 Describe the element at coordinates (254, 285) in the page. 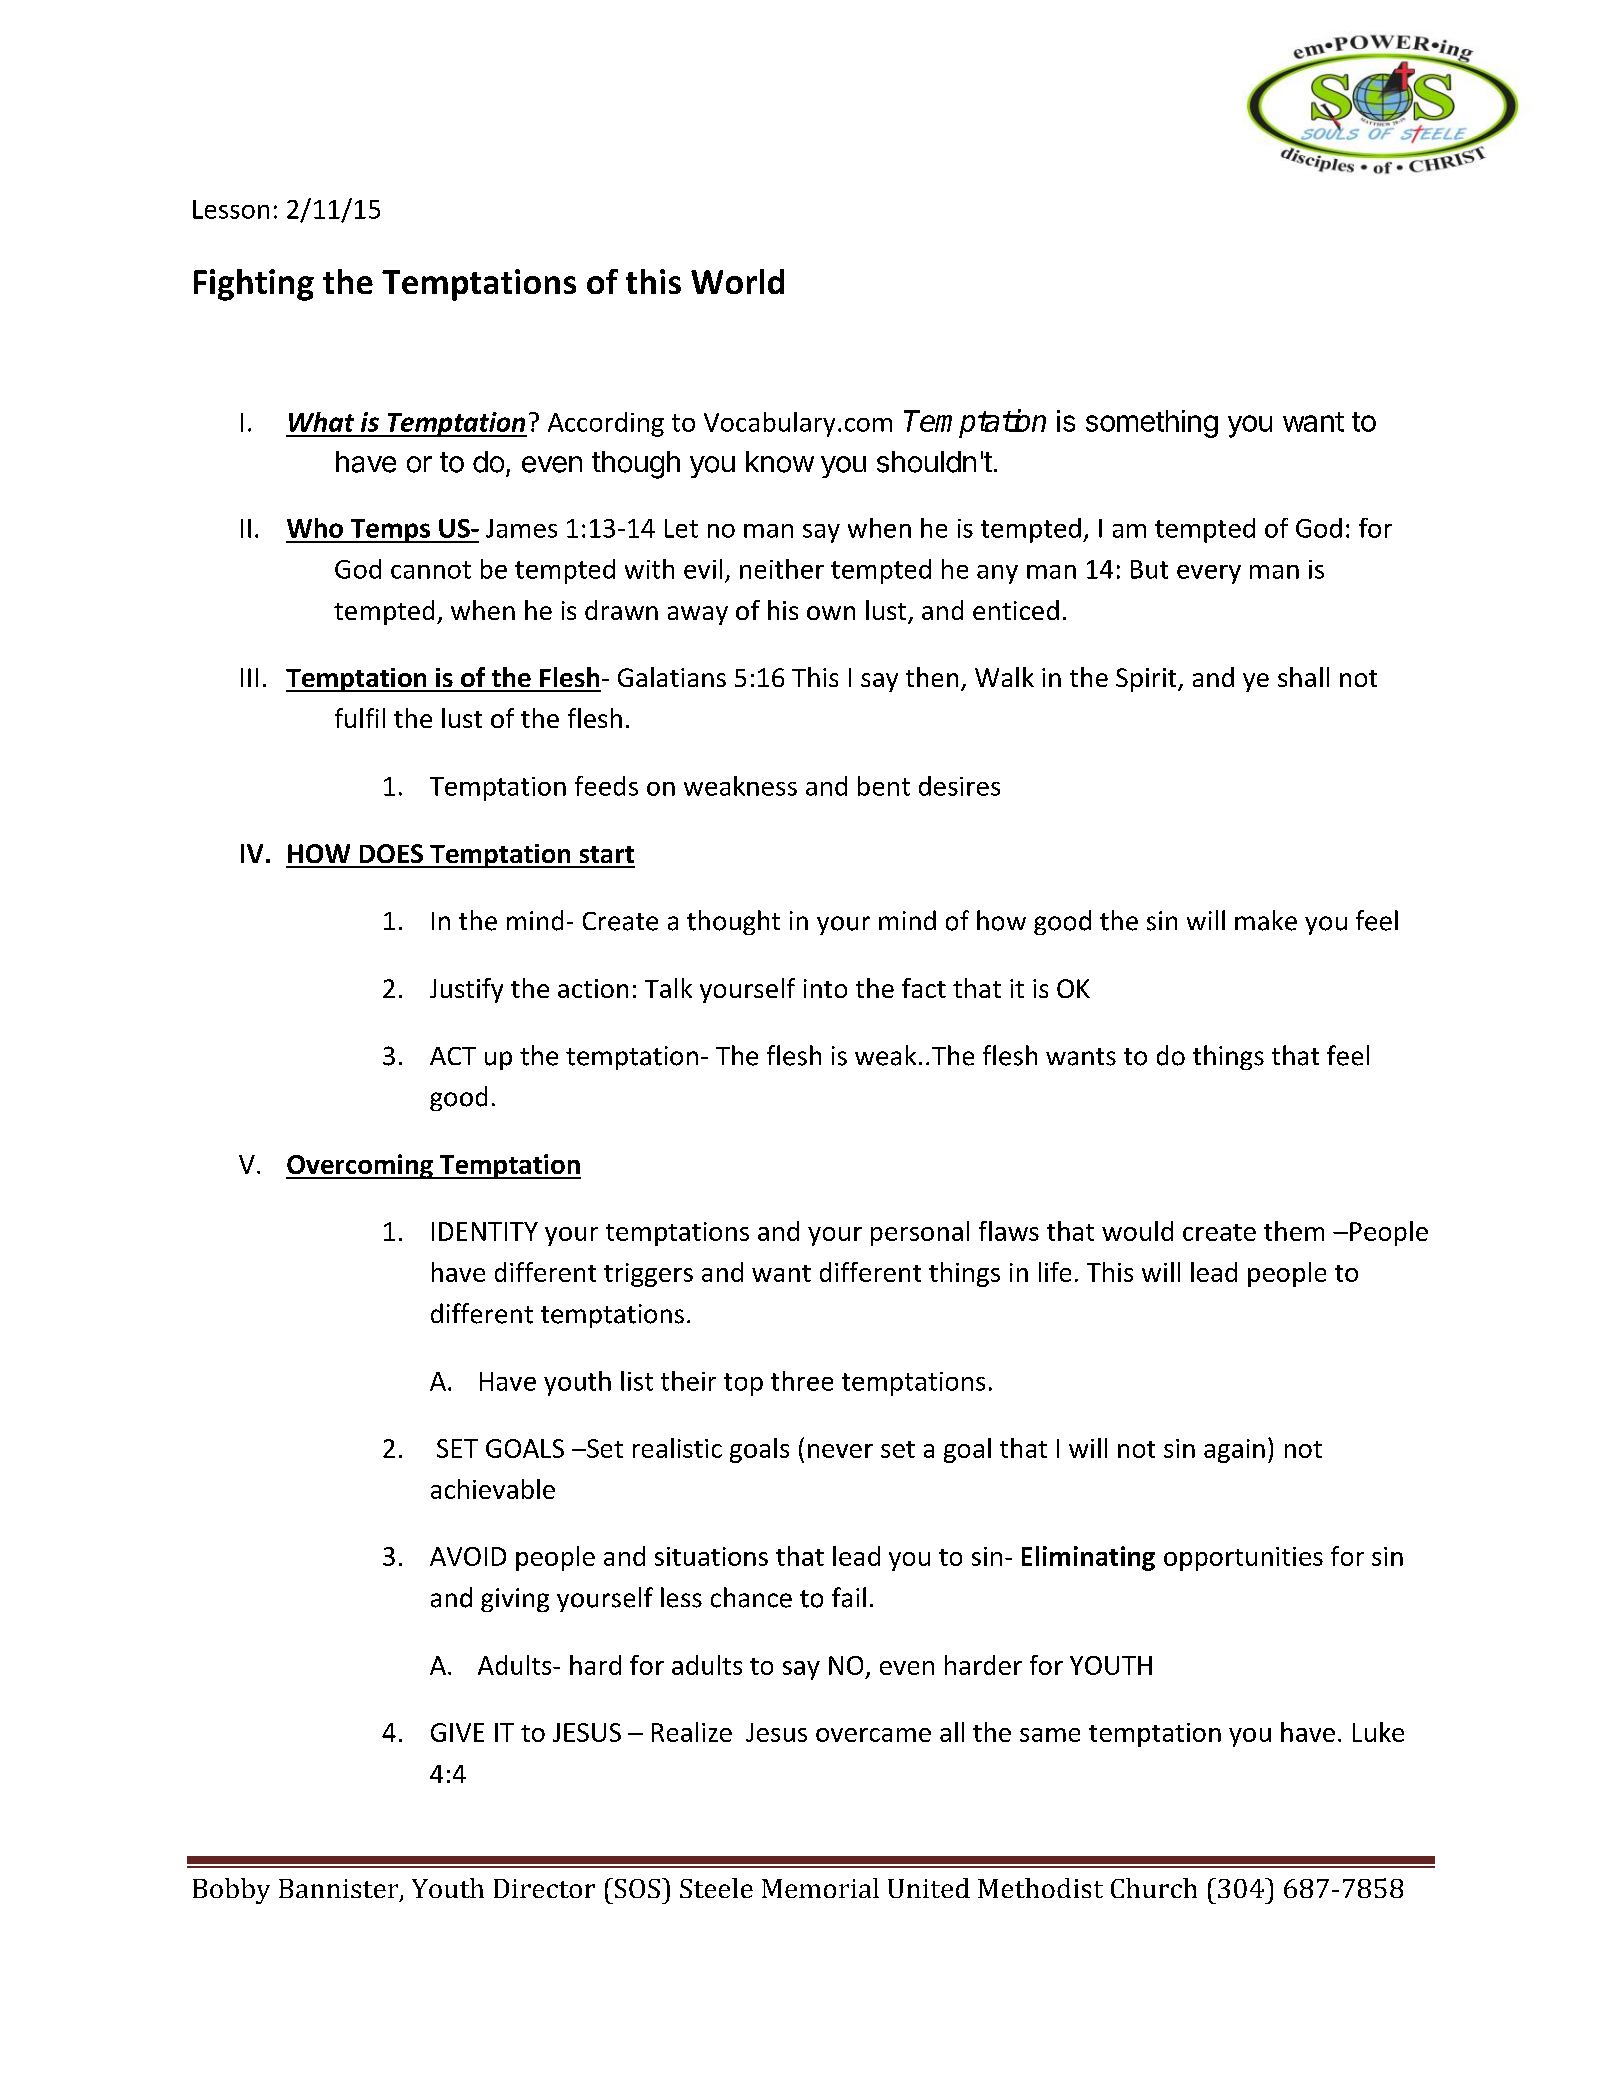

I see `Fighting` at that location.
